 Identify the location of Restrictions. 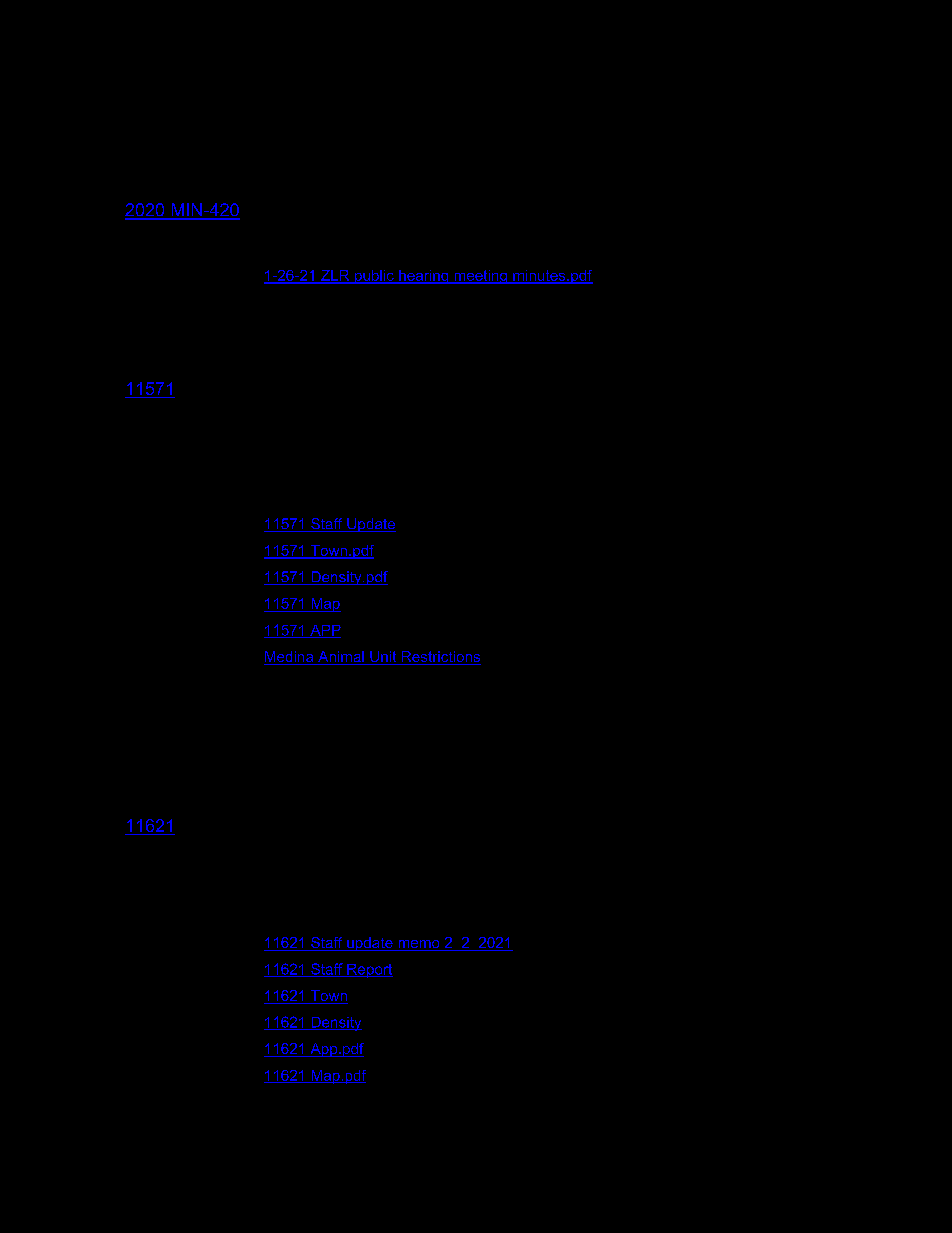
(440, 658).
